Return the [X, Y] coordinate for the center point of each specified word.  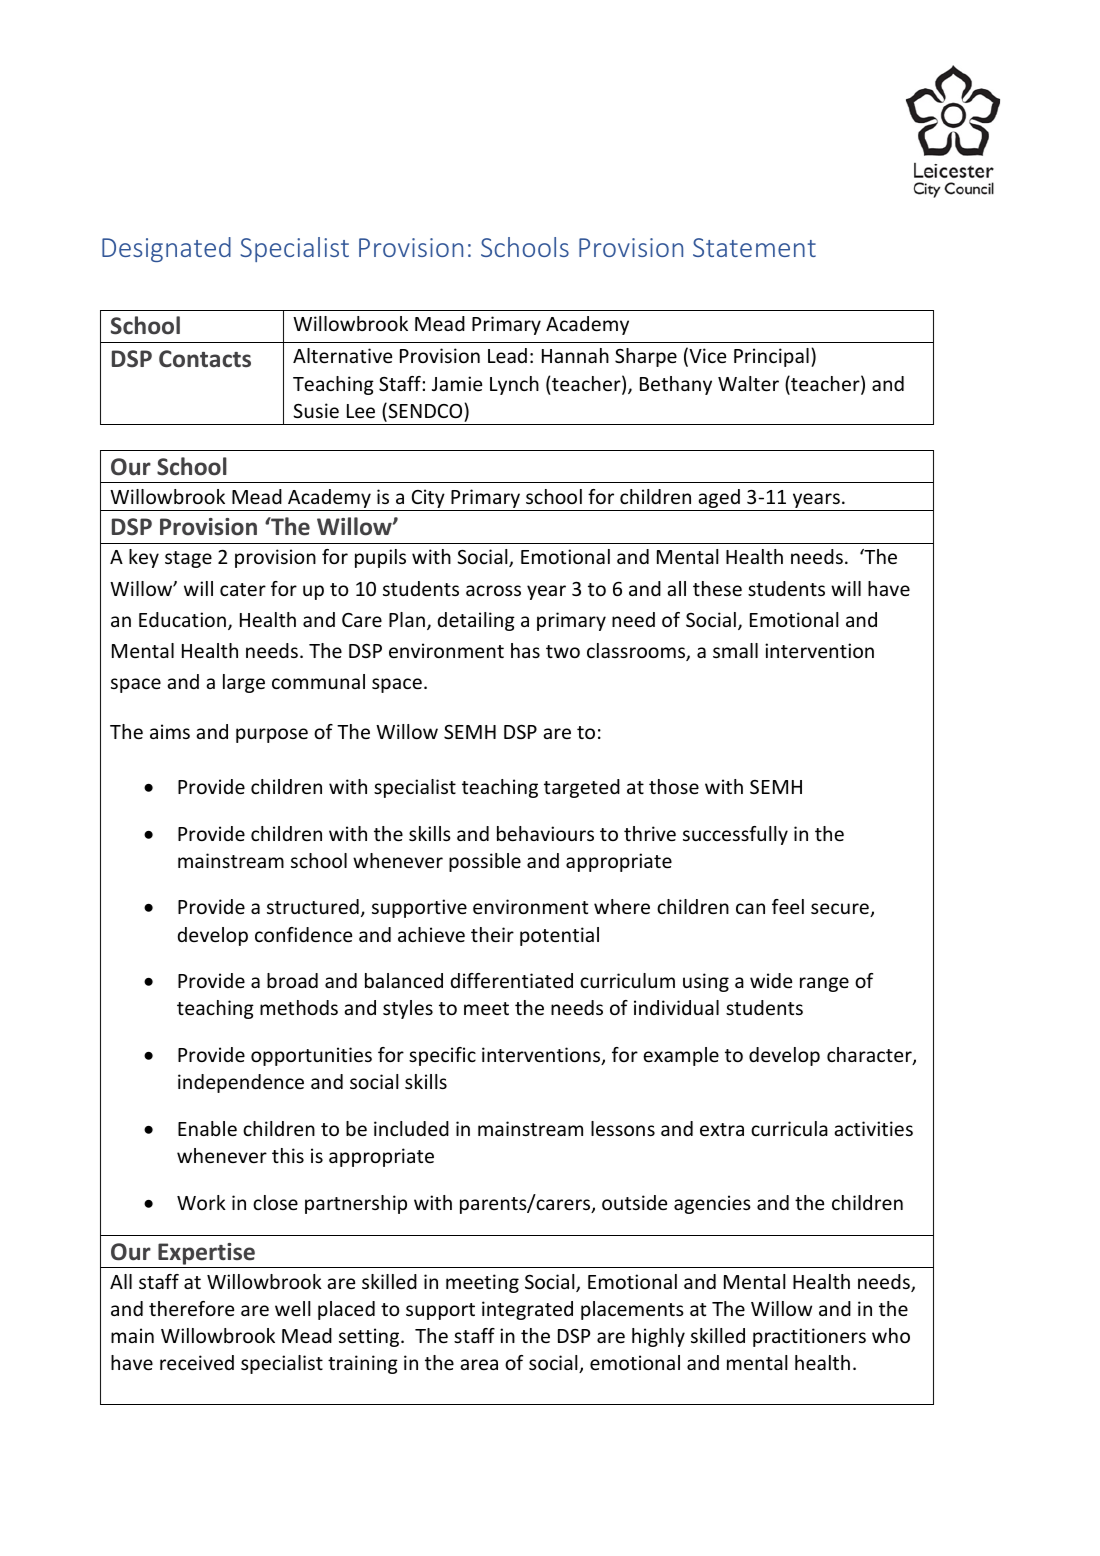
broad [292, 980]
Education [182, 619]
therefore [191, 1308]
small [735, 650]
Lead [507, 355]
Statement [754, 247]
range [824, 984]
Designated [166, 249]
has [525, 650]
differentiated [512, 980]
